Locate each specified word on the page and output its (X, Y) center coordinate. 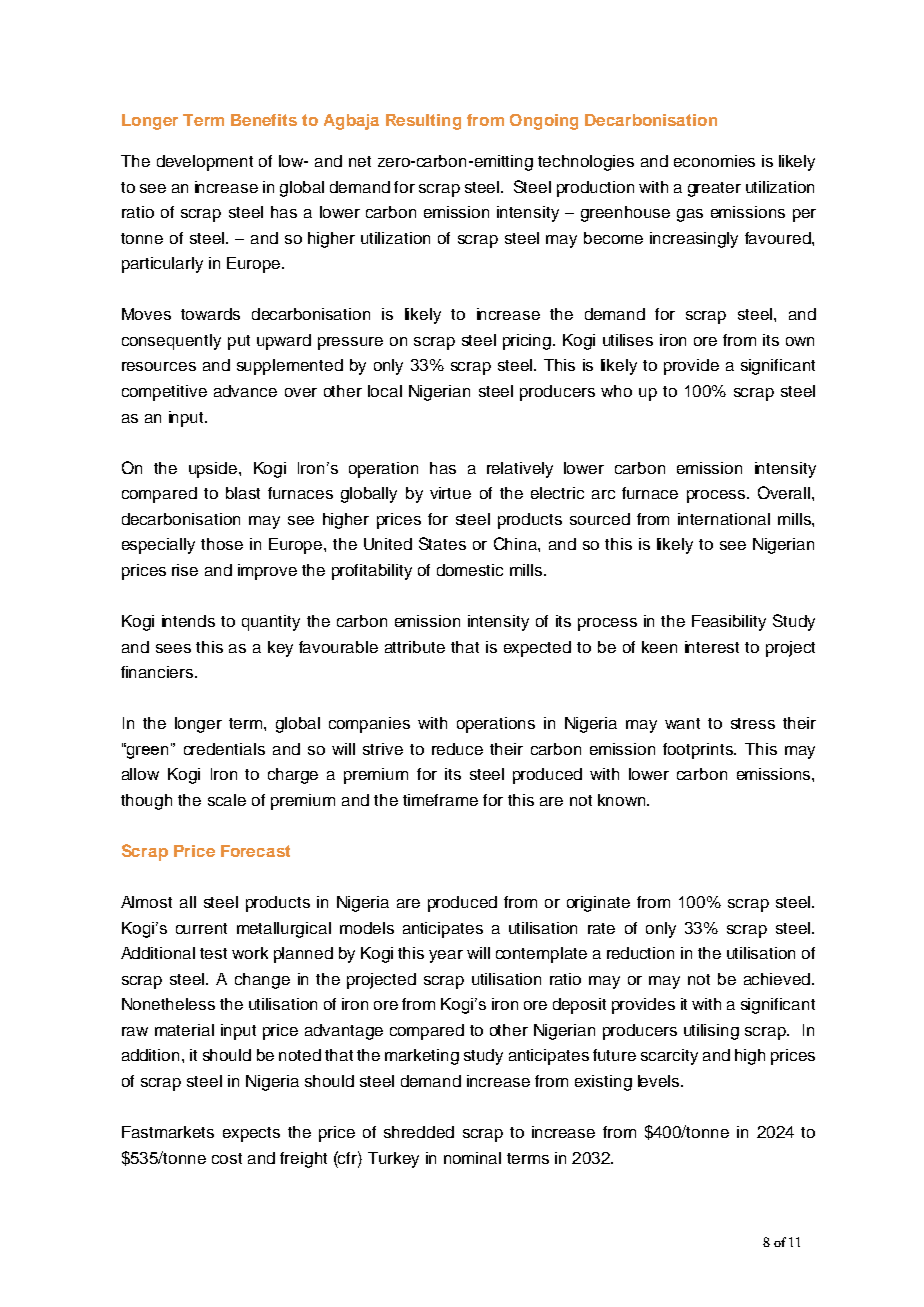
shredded (419, 1132)
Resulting (423, 122)
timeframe (440, 800)
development (205, 163)
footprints (699, 751)
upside (213, 470)
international (724, 519)
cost (227, 1158)
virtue (450, 493)
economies (714, 161)
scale (227, 800)
